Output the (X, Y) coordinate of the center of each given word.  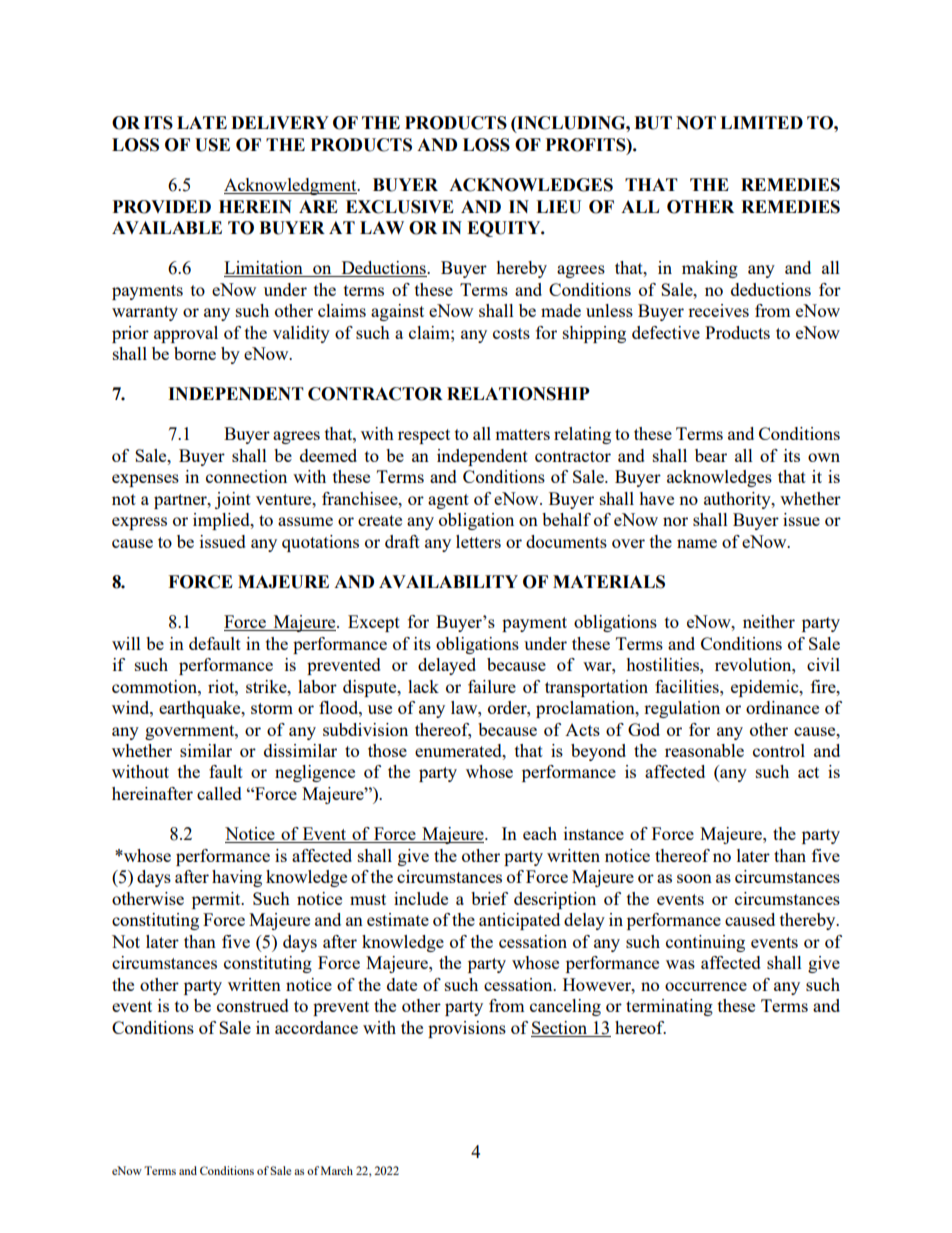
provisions (467, 1029)
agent (448, 501)
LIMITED (761, 122)
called (219, 793)
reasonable (704, 750)
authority (738, 500)
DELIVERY (280, 122)
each (540, 833)
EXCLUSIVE (400, 207)
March (337, 1170)
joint (233, 500)
